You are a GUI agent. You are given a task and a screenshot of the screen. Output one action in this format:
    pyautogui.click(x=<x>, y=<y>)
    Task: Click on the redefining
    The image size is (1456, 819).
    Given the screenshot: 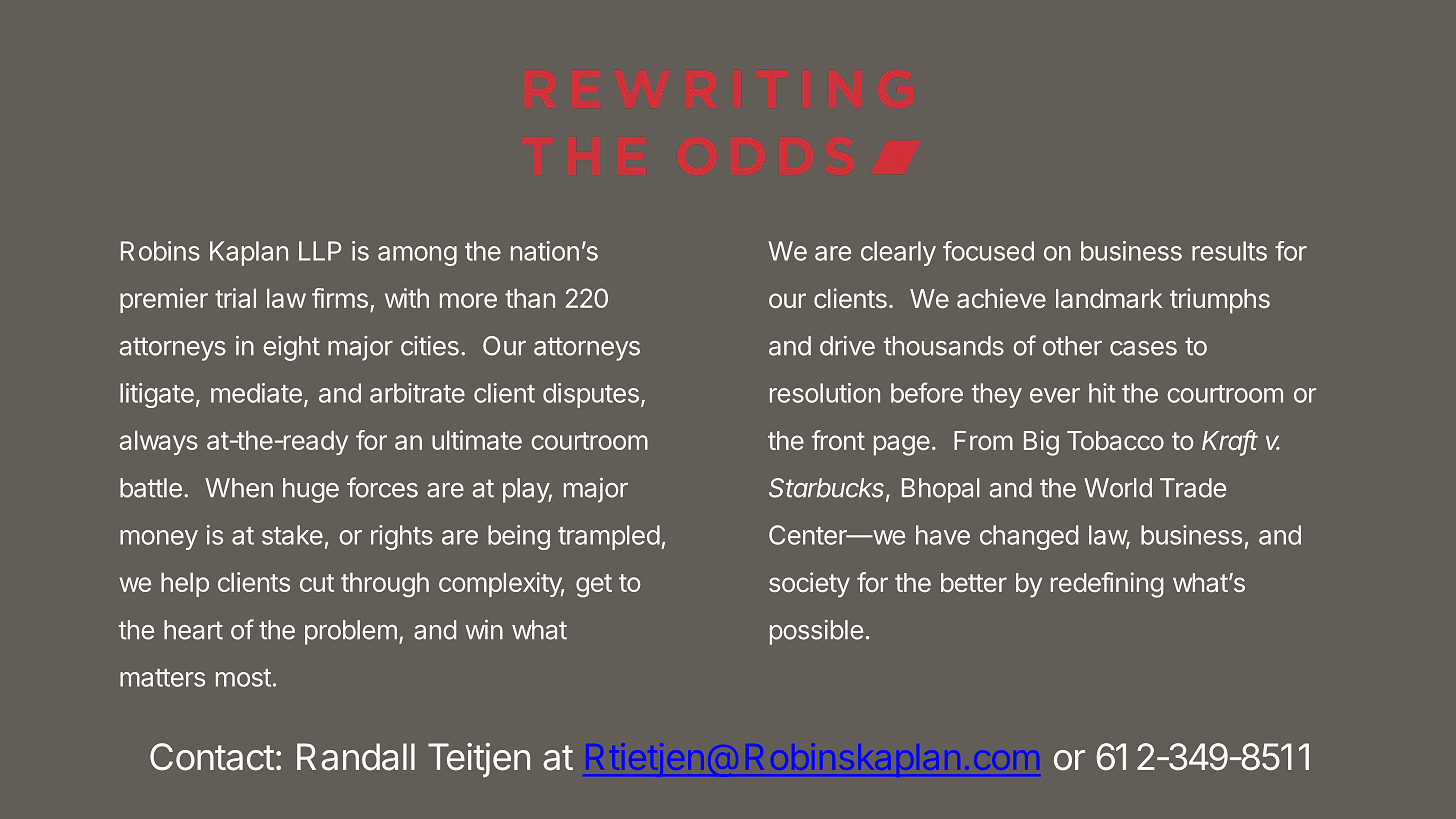 What is the action you would take?
    pyautogui.click(x=1107, y=585)
